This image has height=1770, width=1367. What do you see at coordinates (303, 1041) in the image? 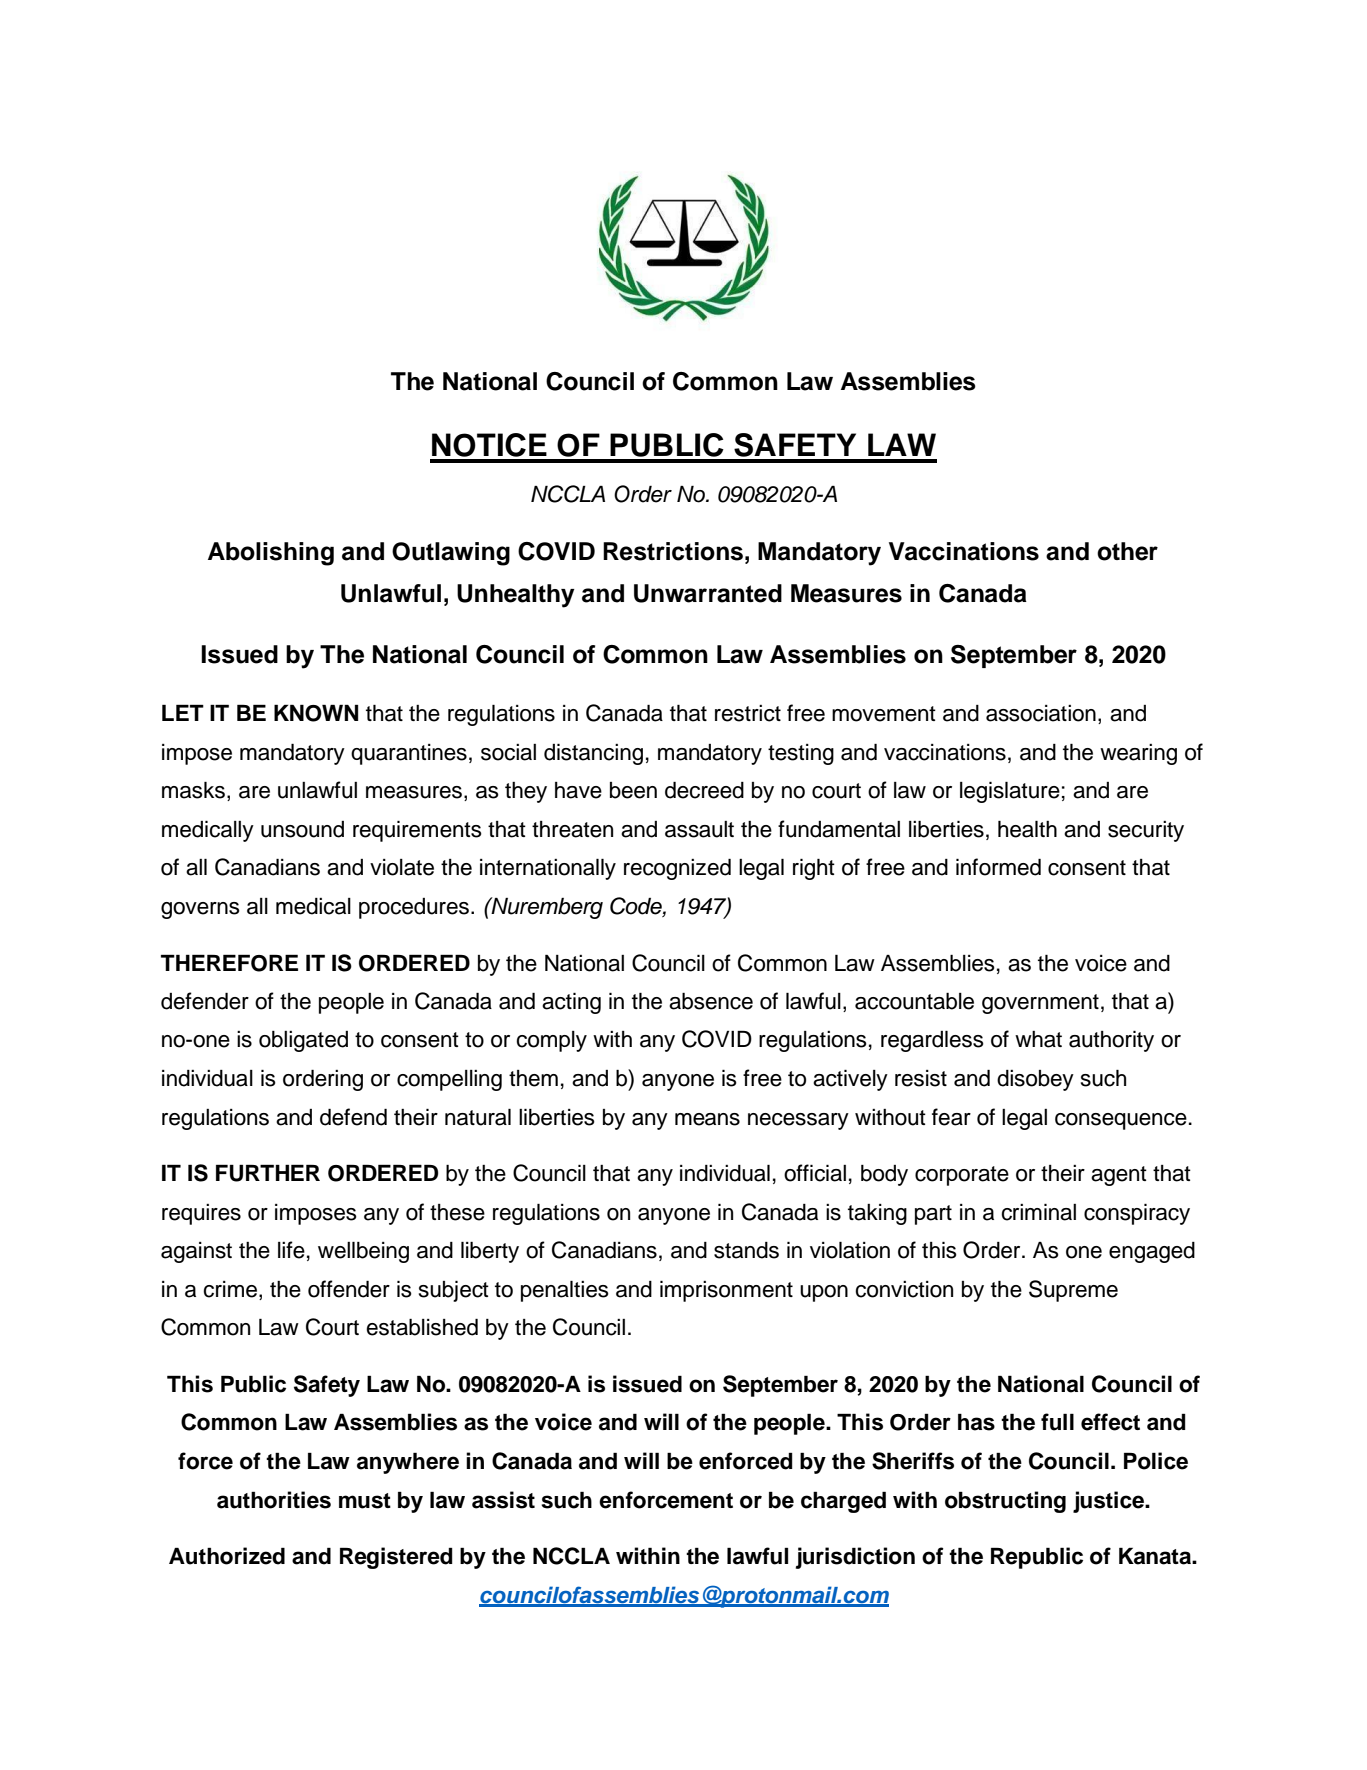
I see `obligated` at bounding box center [303, 1041].
